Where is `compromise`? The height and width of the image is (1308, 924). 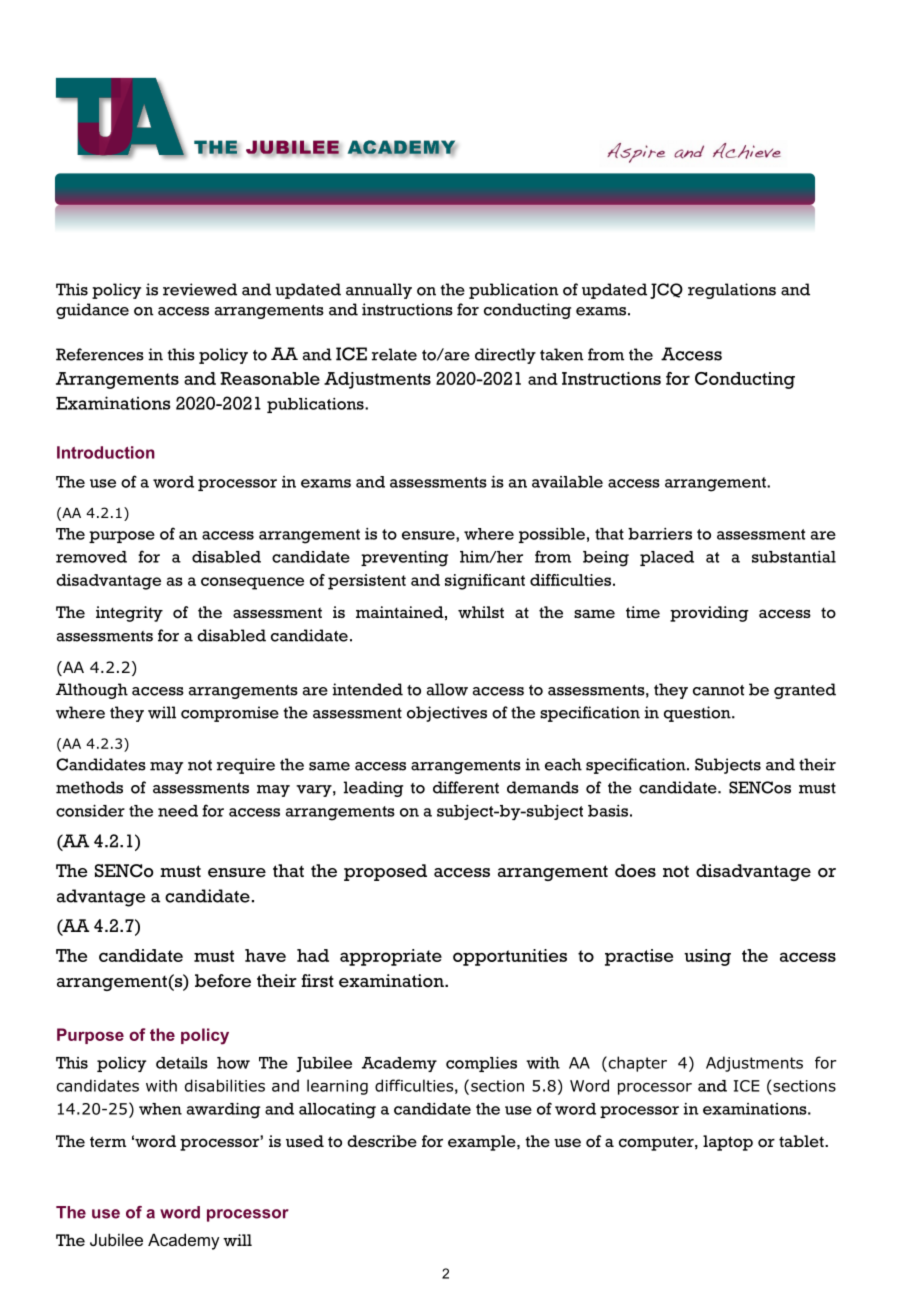 compromise is located at coordinates (230, 714).
